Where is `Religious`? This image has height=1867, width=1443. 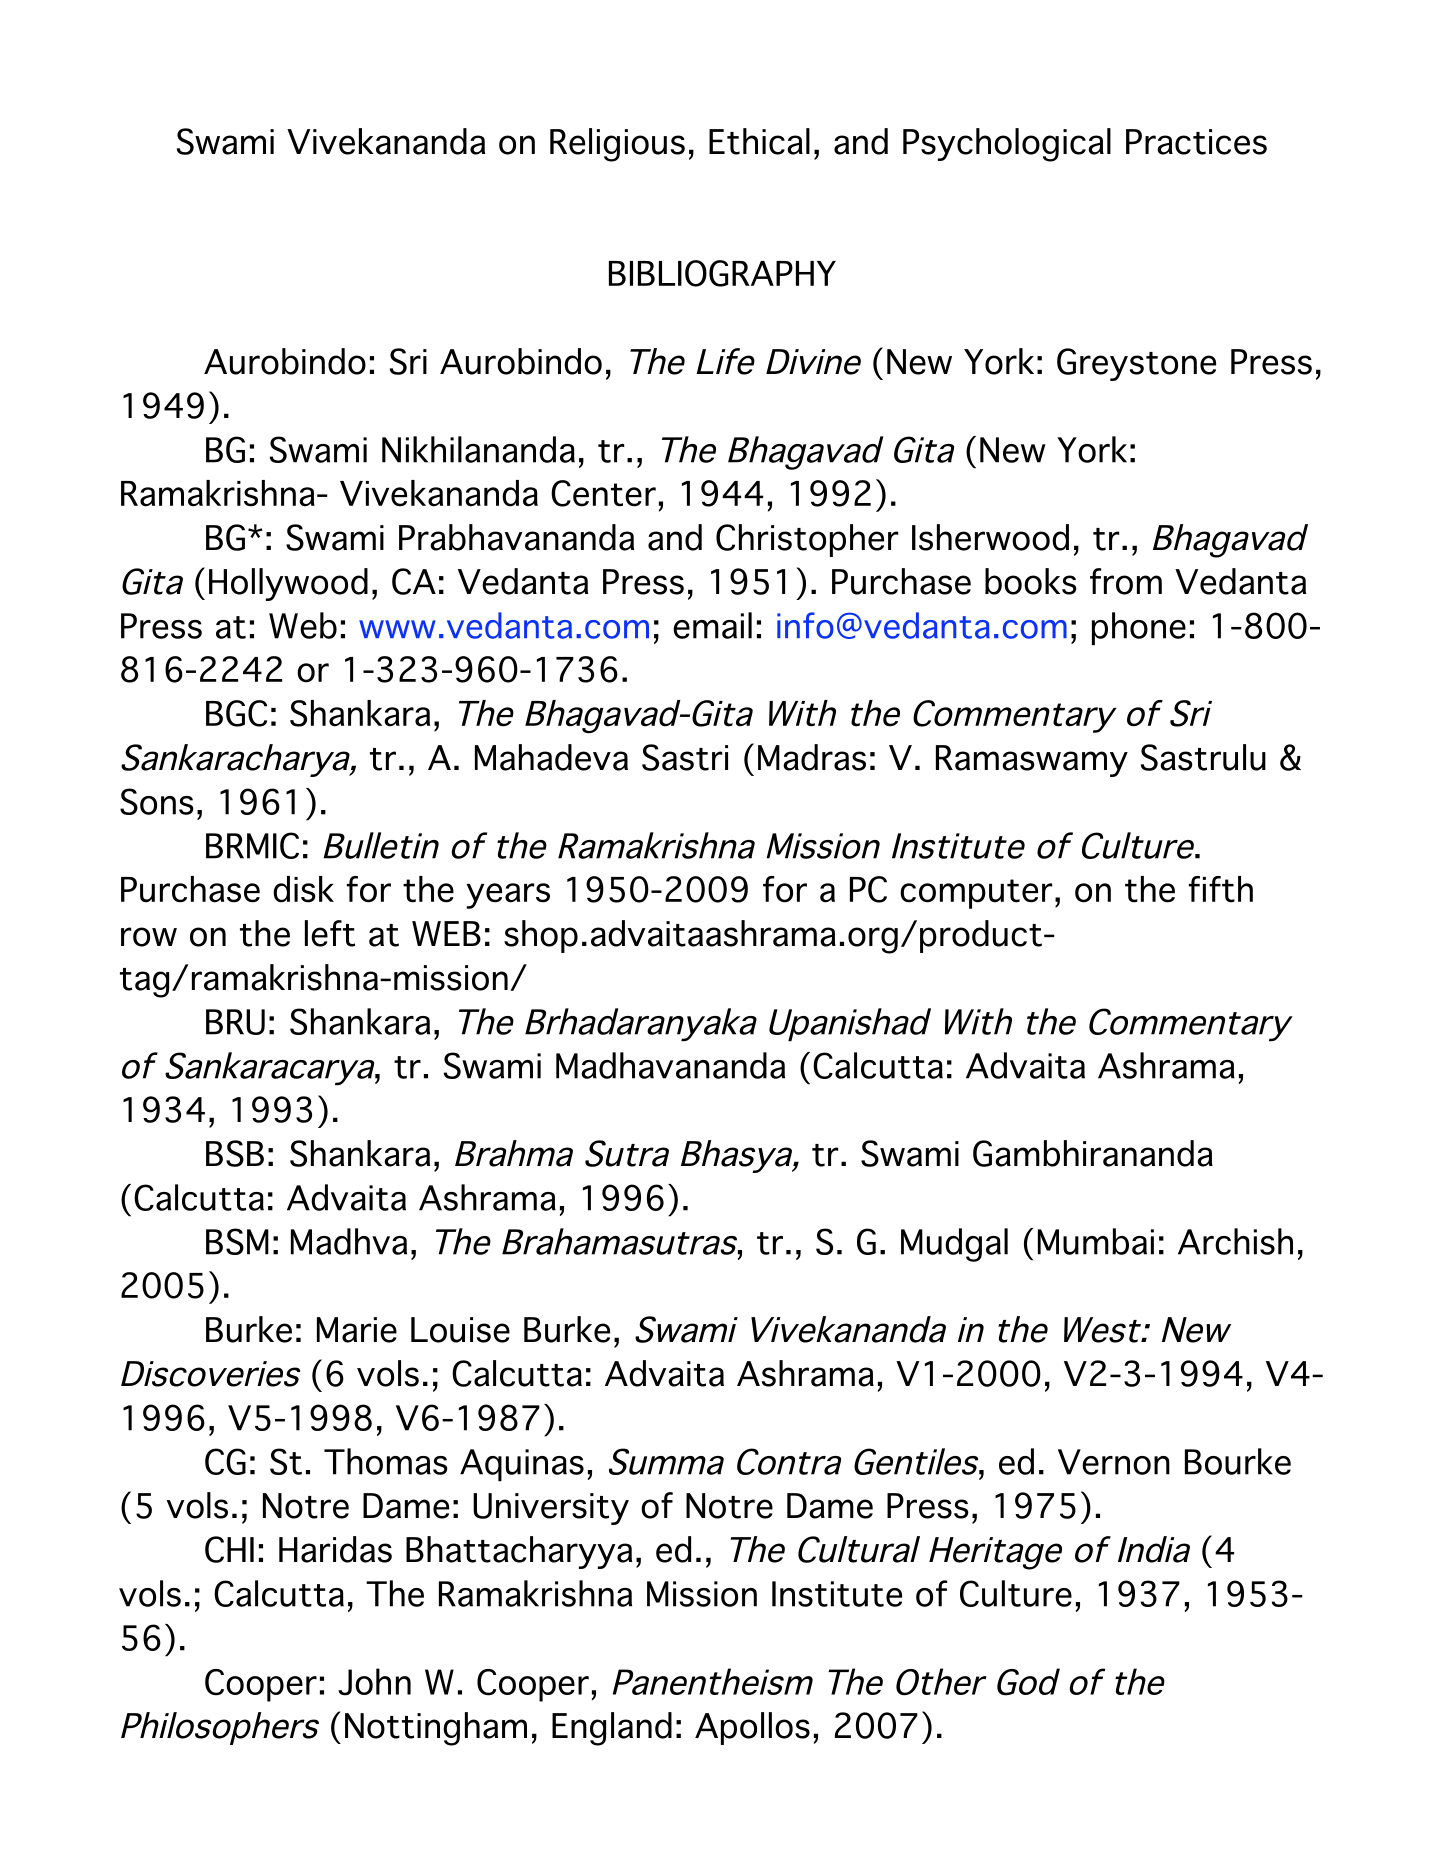 Religious is located at coordinates (617, 145).
